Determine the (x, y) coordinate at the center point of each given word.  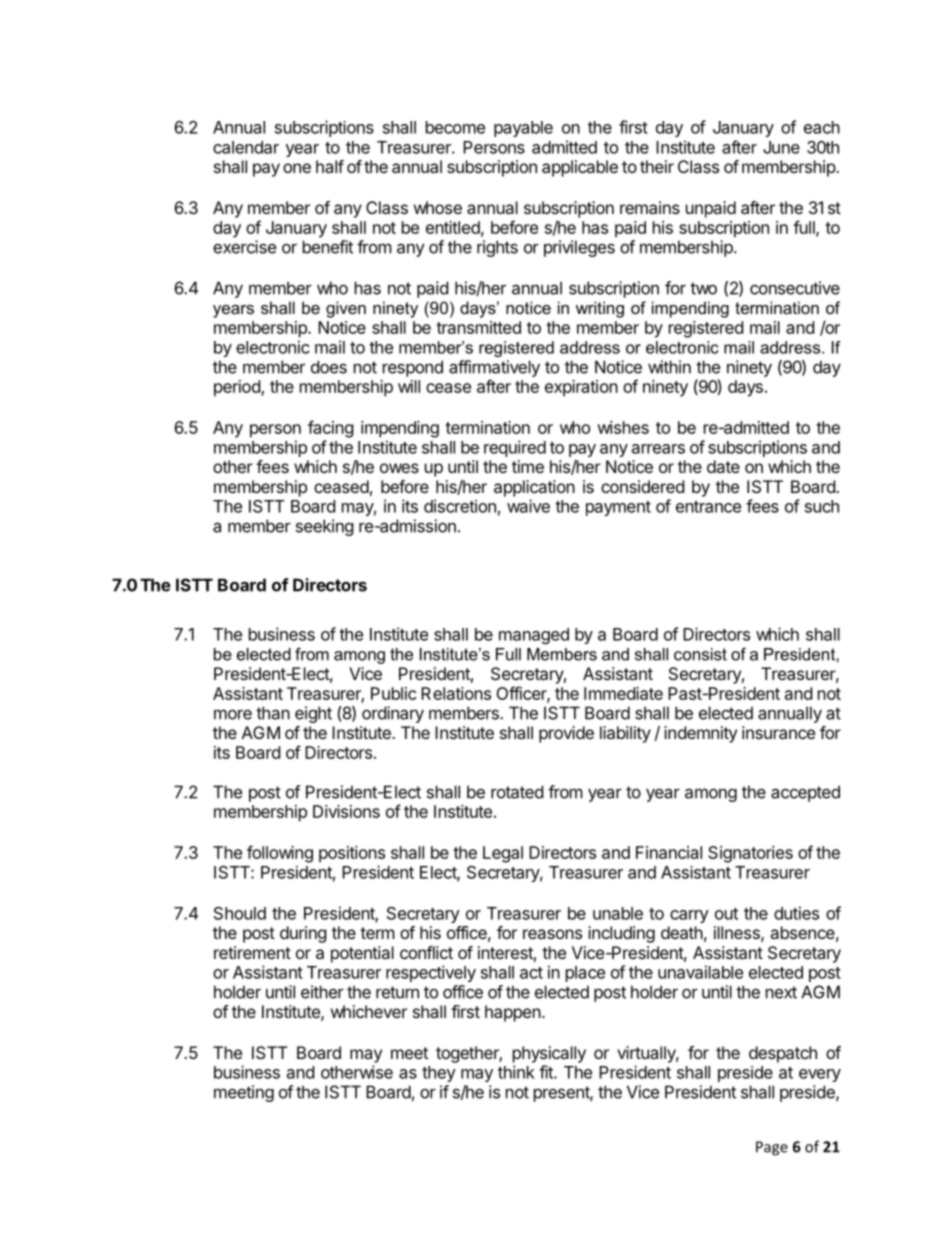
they (439, 1074)
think (516, 1072)
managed (534, 636)
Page (772, 1148)
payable (523, 129)
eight (313, 714)
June (781, 147)
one (297, 168)
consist (700, 654)
